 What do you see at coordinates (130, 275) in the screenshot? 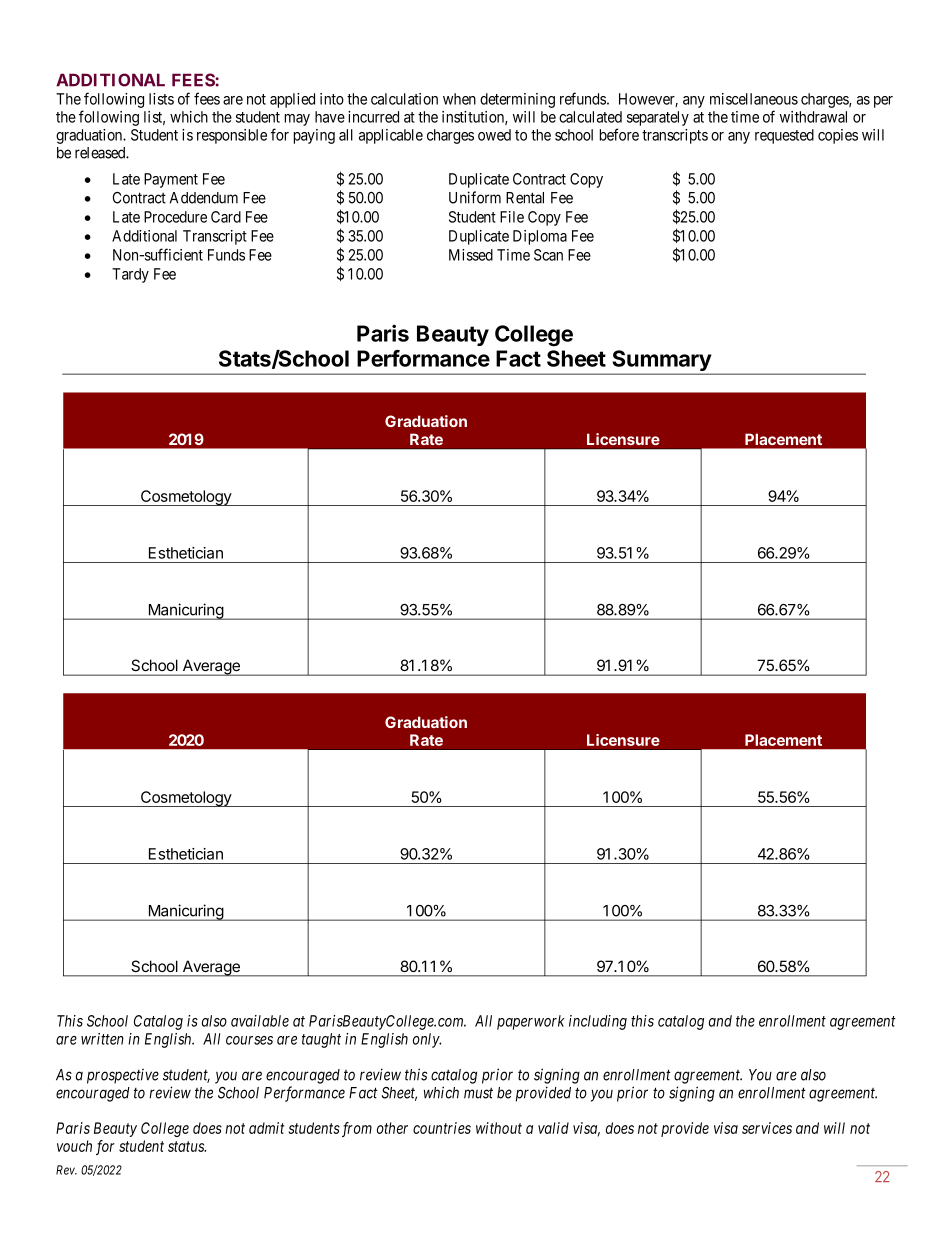
I see `Tardy` at bounding box center [130, 275].
